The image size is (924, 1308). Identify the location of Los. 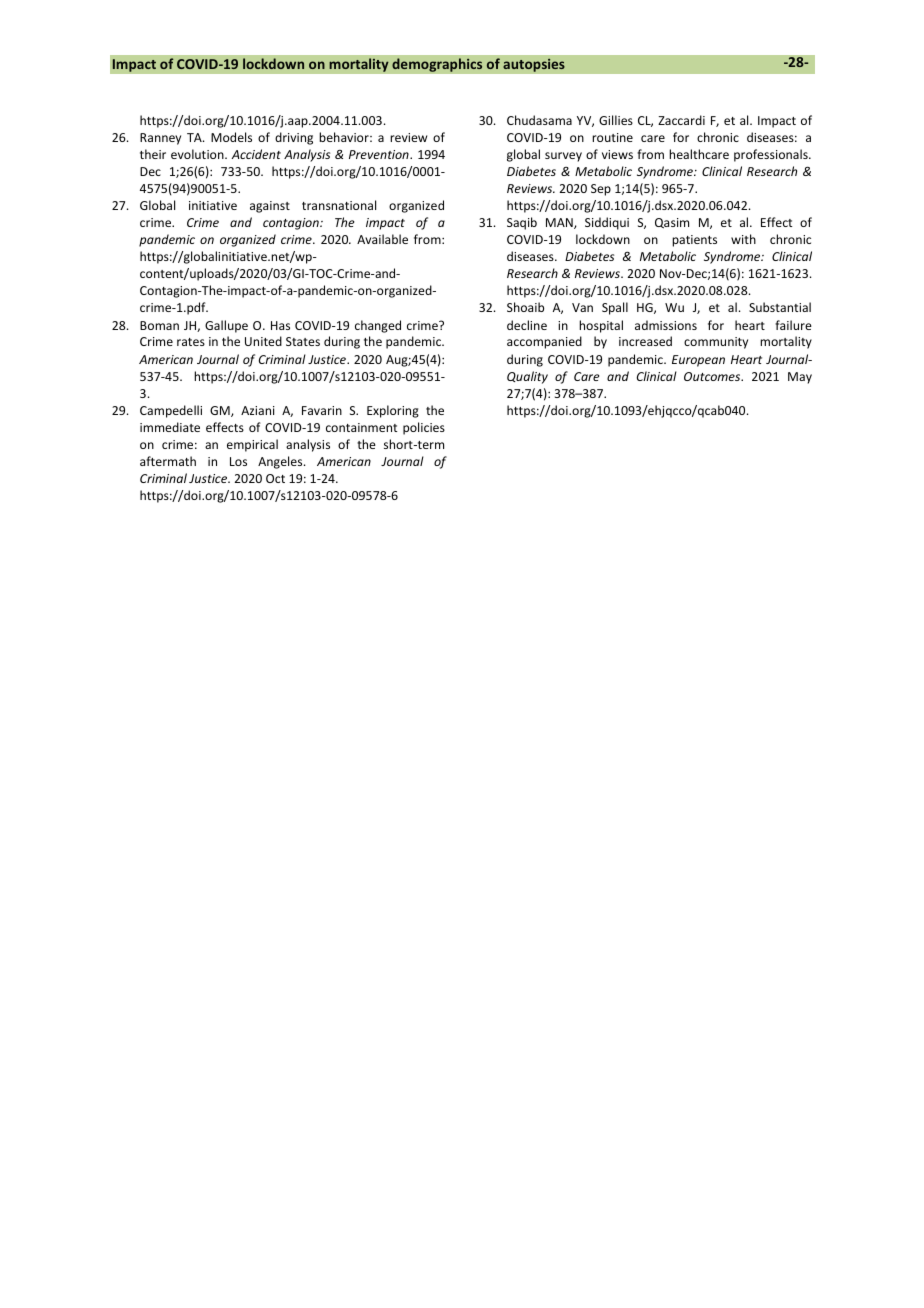
(238, 461).
